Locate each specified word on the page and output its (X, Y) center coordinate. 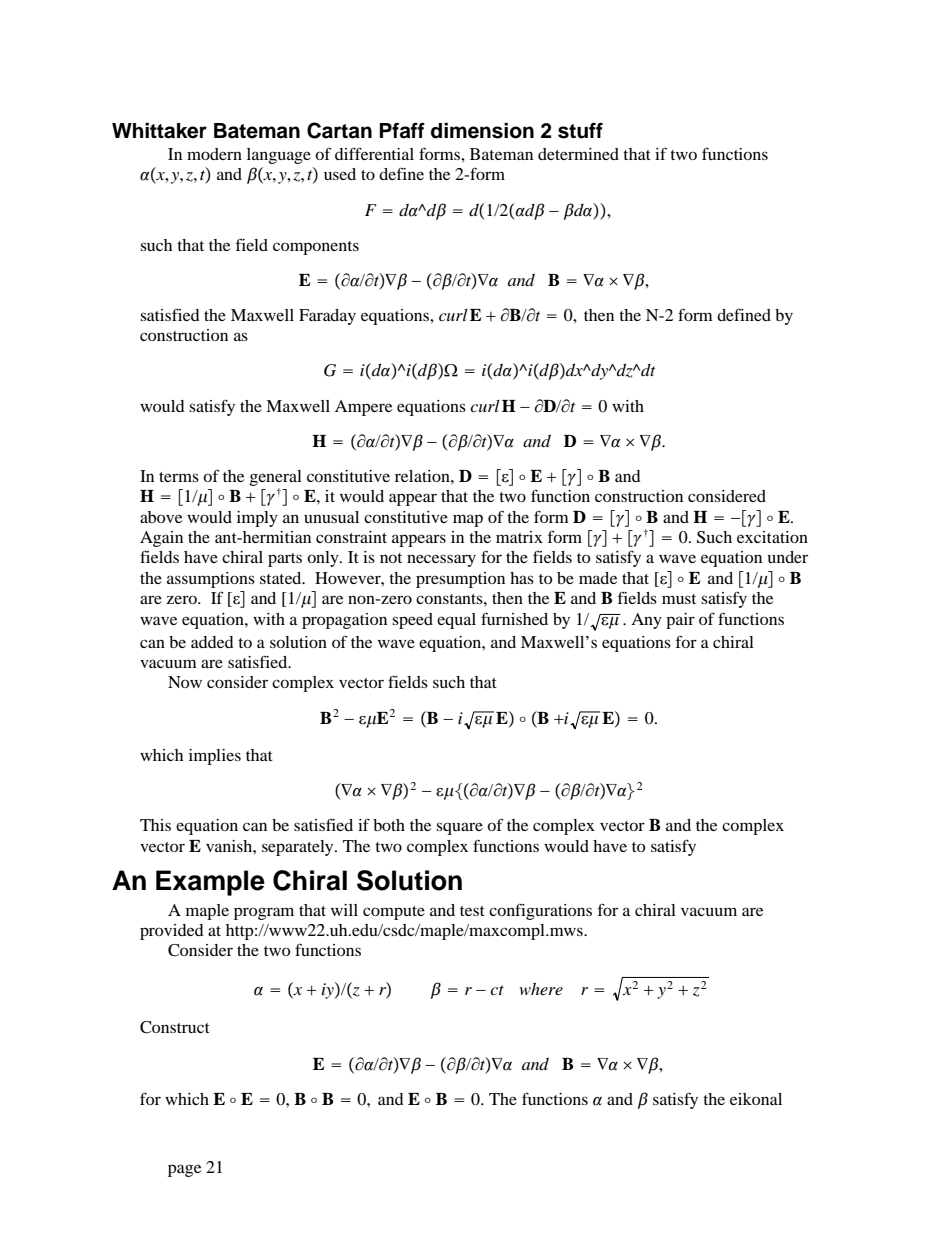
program (264, 913)
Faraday (327, 317)
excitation (772, 537)
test (472, 911)
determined (578, 154)
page (184, 1170)
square (459, 828)
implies (215, 757)
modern (214, 154)
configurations (540, 911)
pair (680, 621)
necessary (441, 560)
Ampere (363, 408)
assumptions (211, 580)
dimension (482, 130)
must (679, 599)
